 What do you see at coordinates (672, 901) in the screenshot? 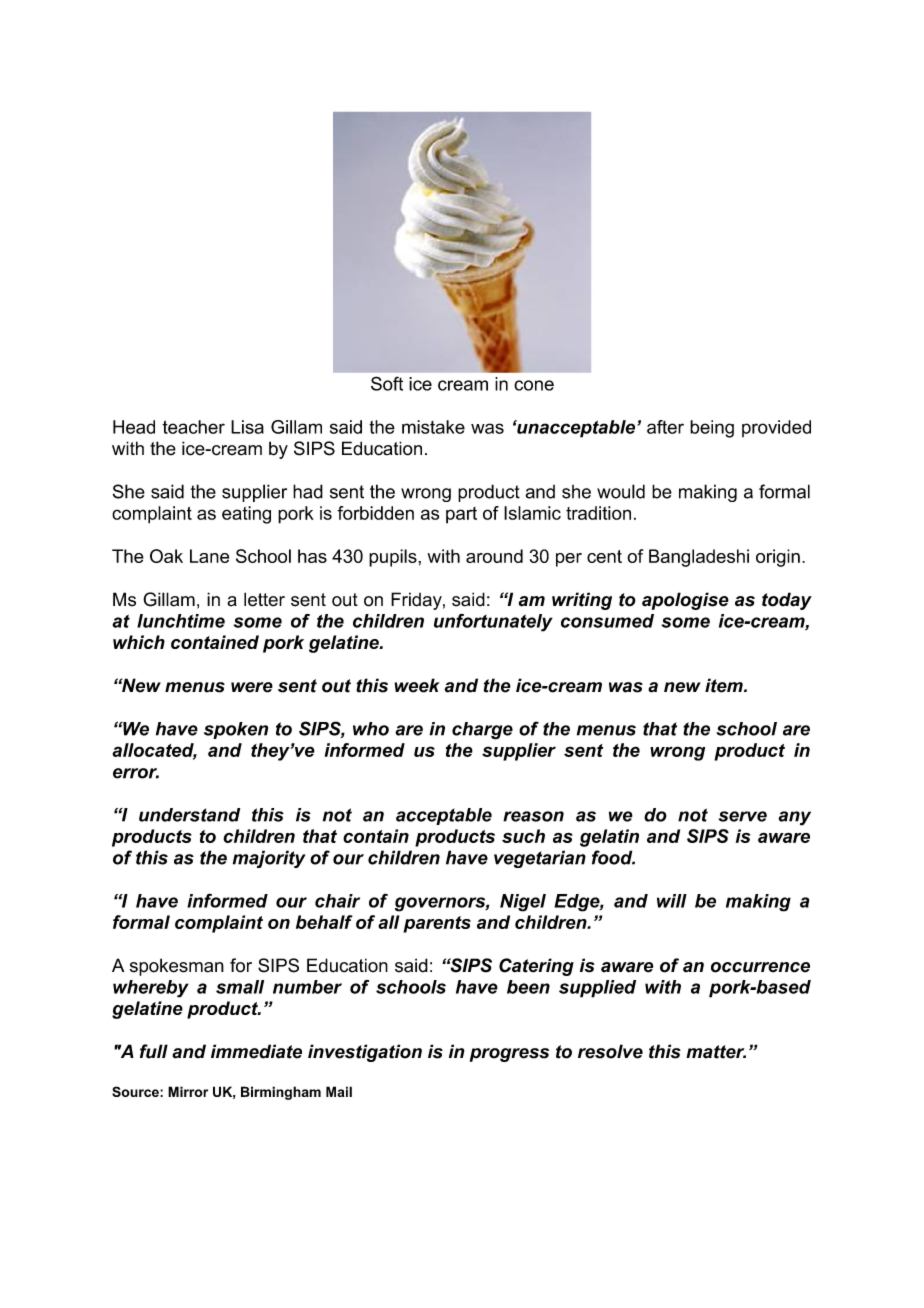
I see `will` at bounding box center [672, 901].
